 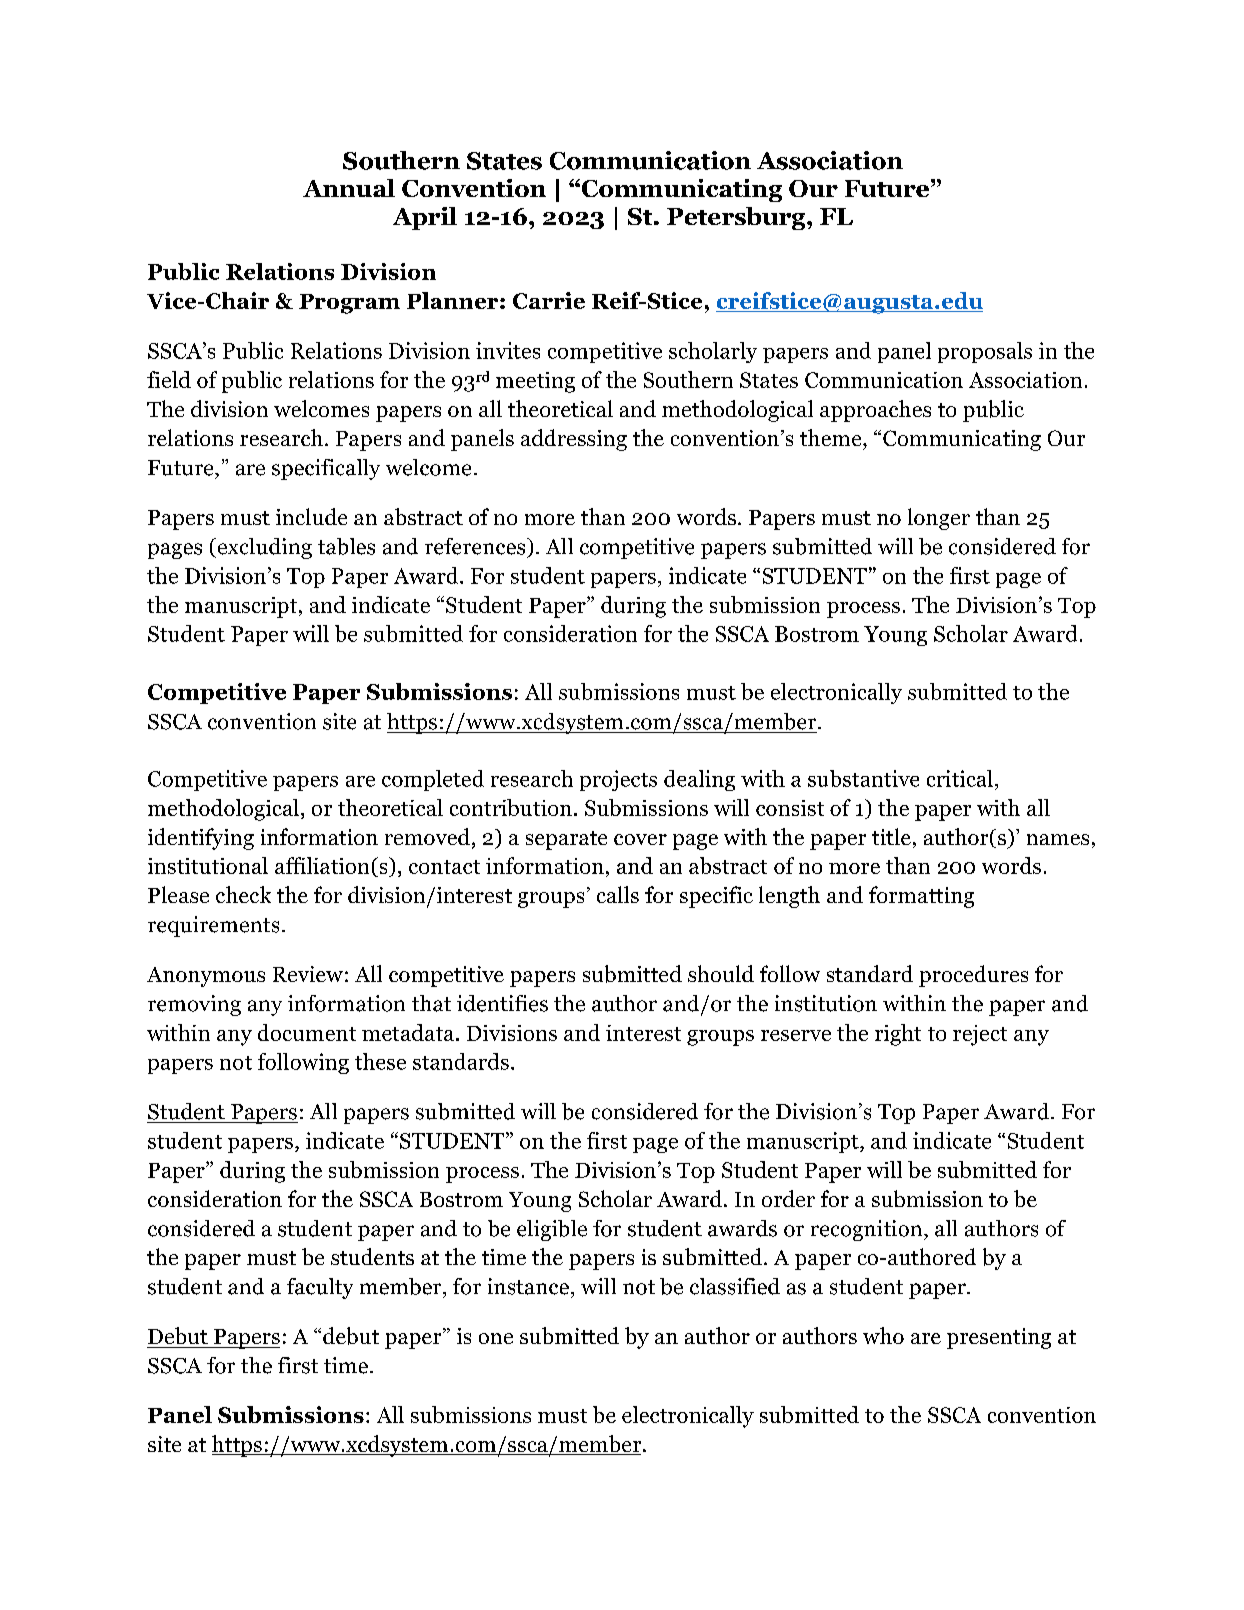 I want to click on faculty, so click(x=320, y=1288).
